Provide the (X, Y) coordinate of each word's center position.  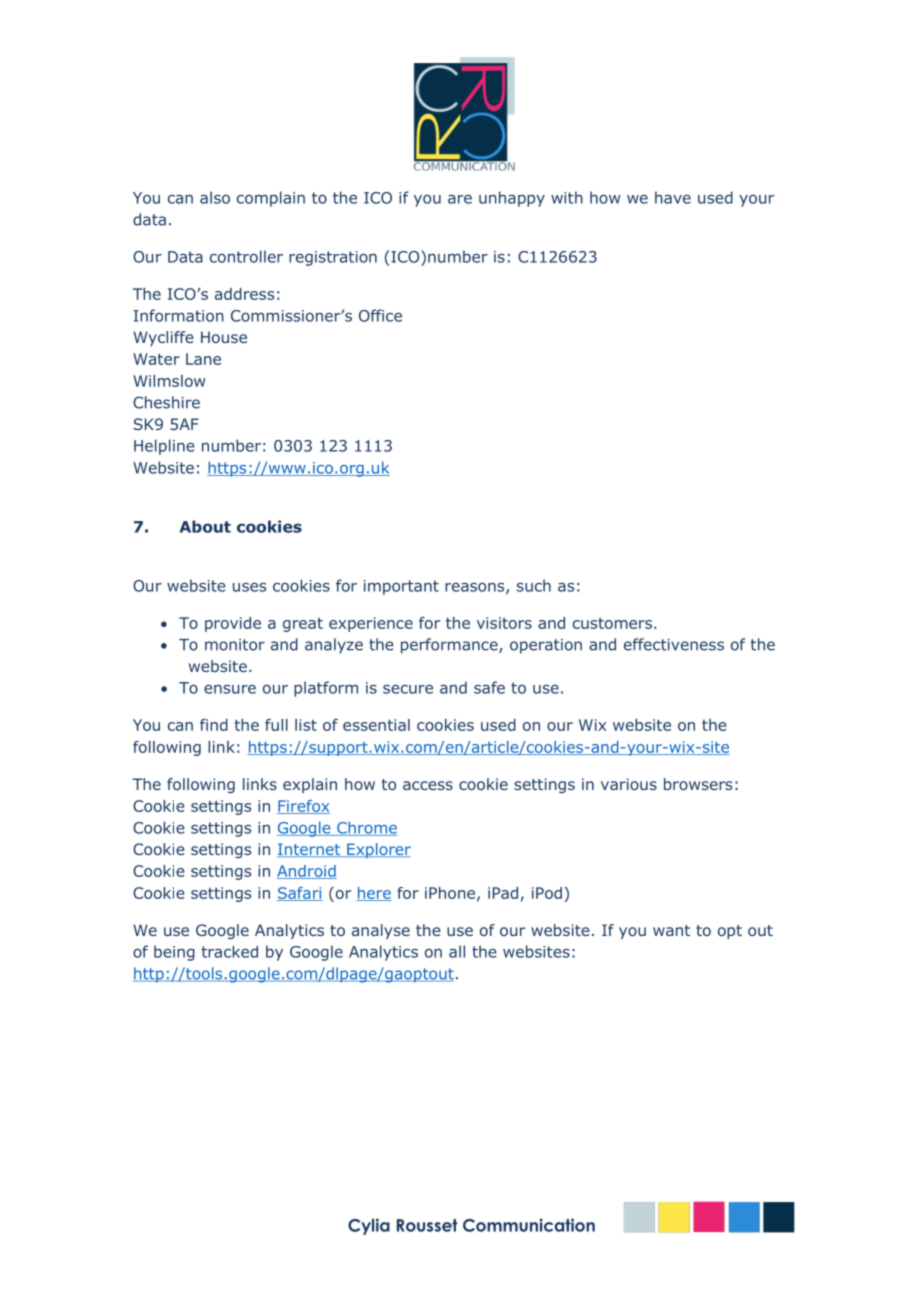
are (460, 199)
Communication (529, 1225)
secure (408, 689)
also (215, 197)
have (673, 197)
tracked (229, 952)
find (214, 725)
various (629, 784)
